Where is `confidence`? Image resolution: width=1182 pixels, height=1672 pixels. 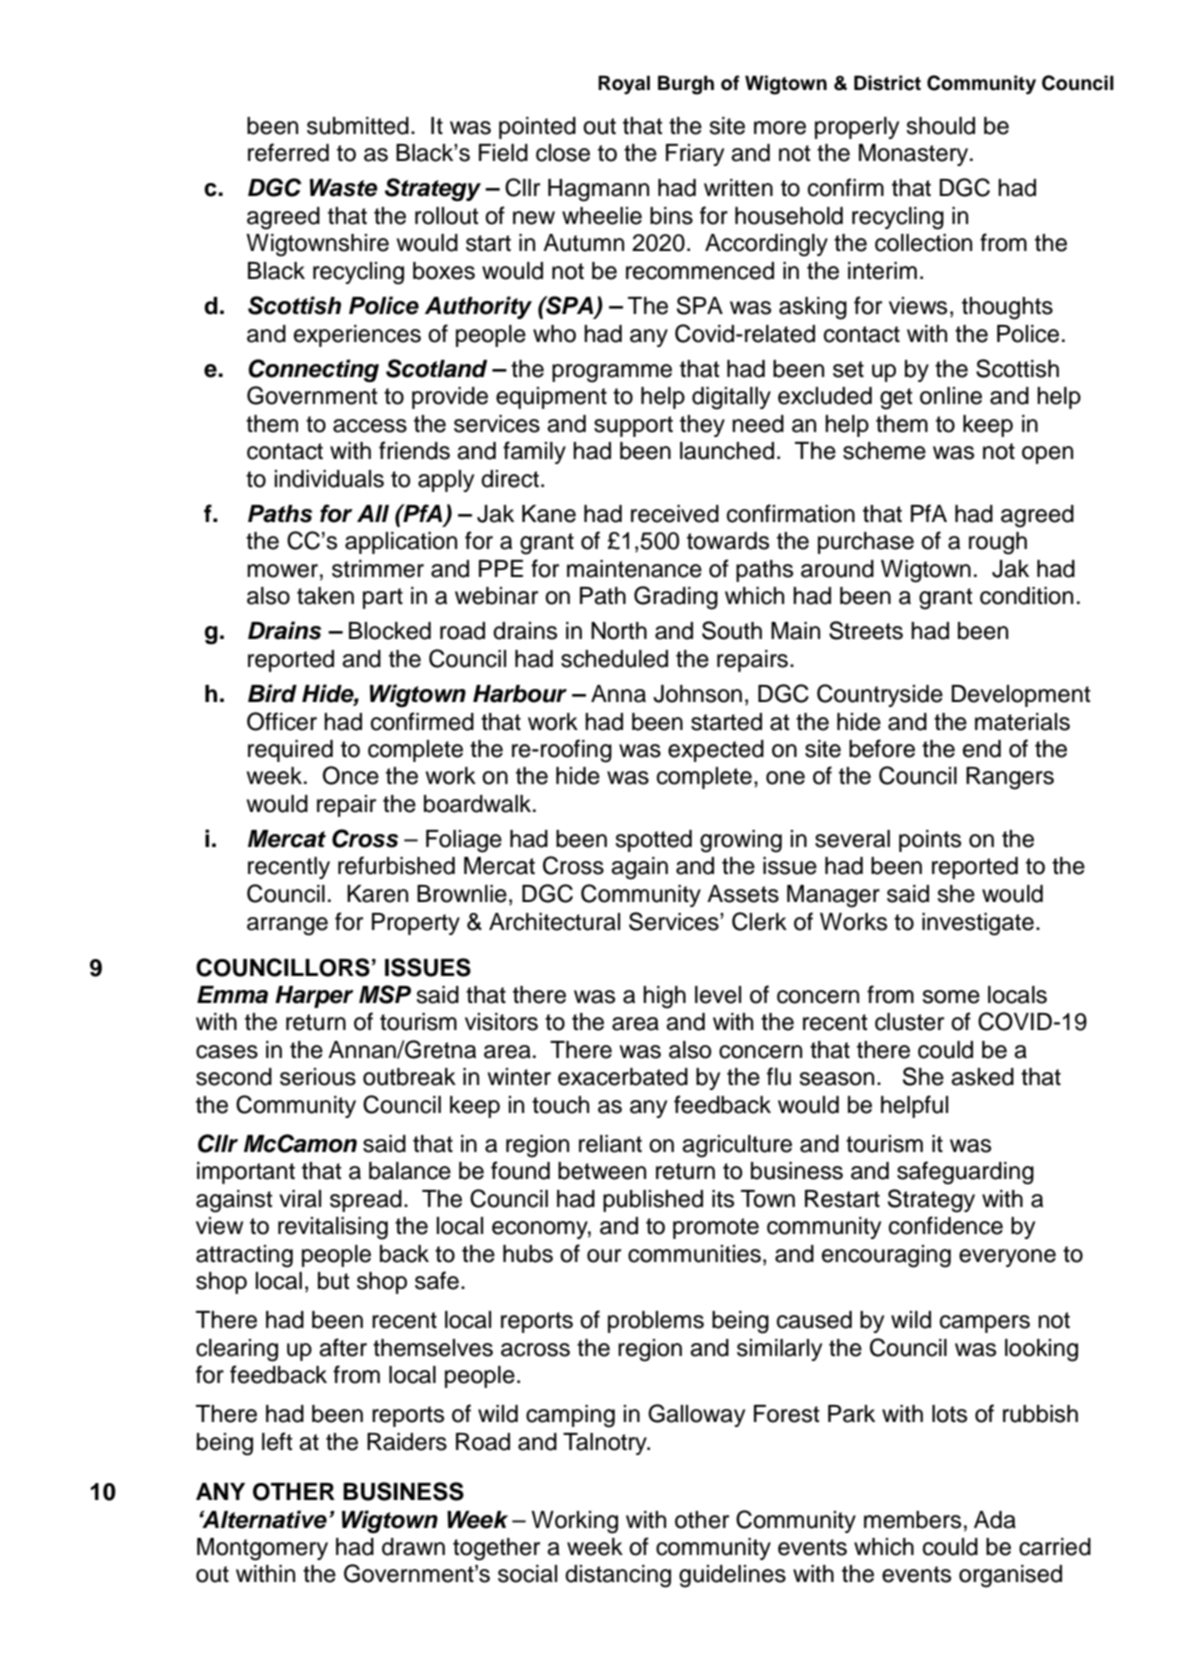 confidence is located at coordinates (946, 1225).
